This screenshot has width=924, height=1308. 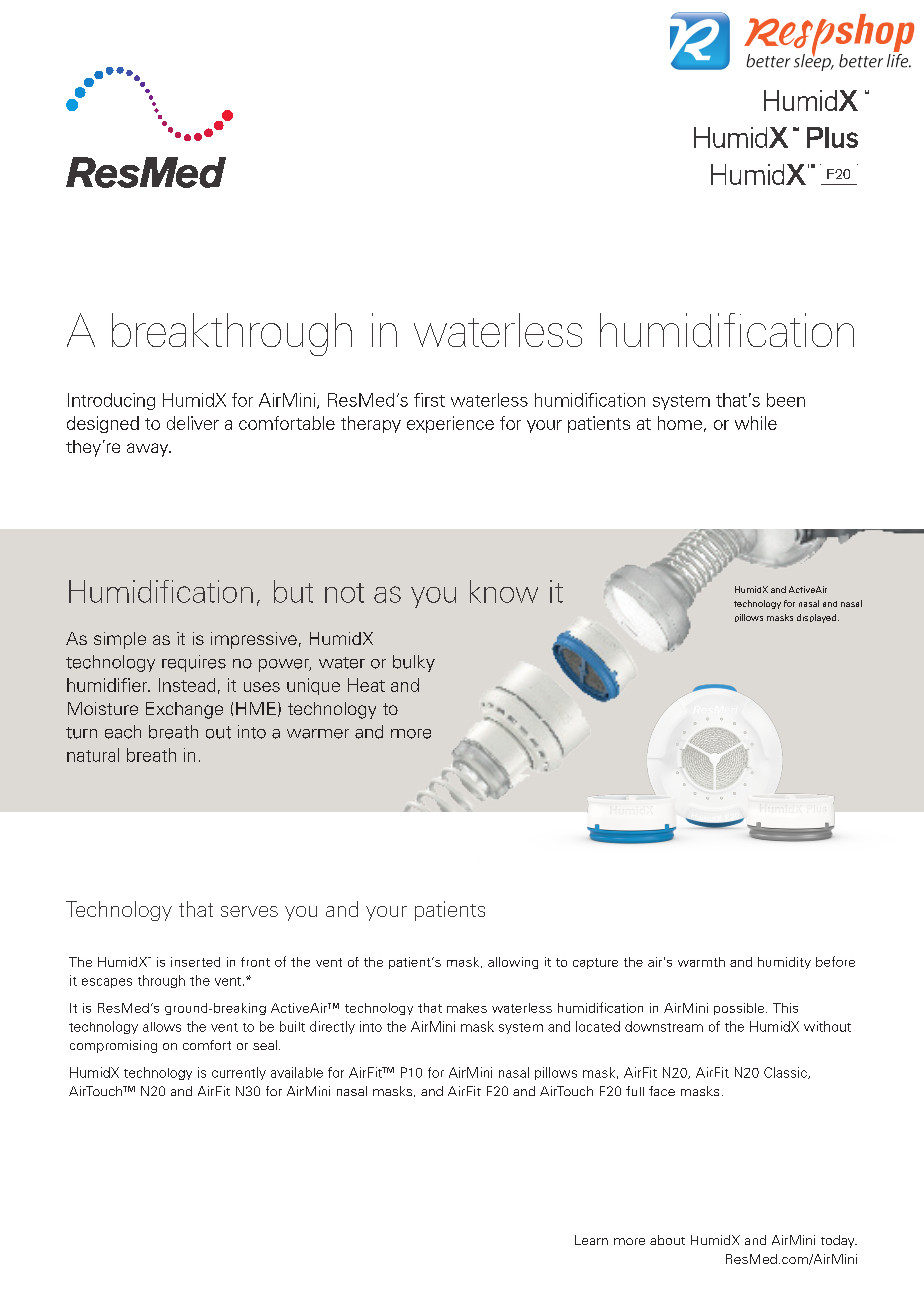 I want to click on currently, so click(x=239, y=1073).
